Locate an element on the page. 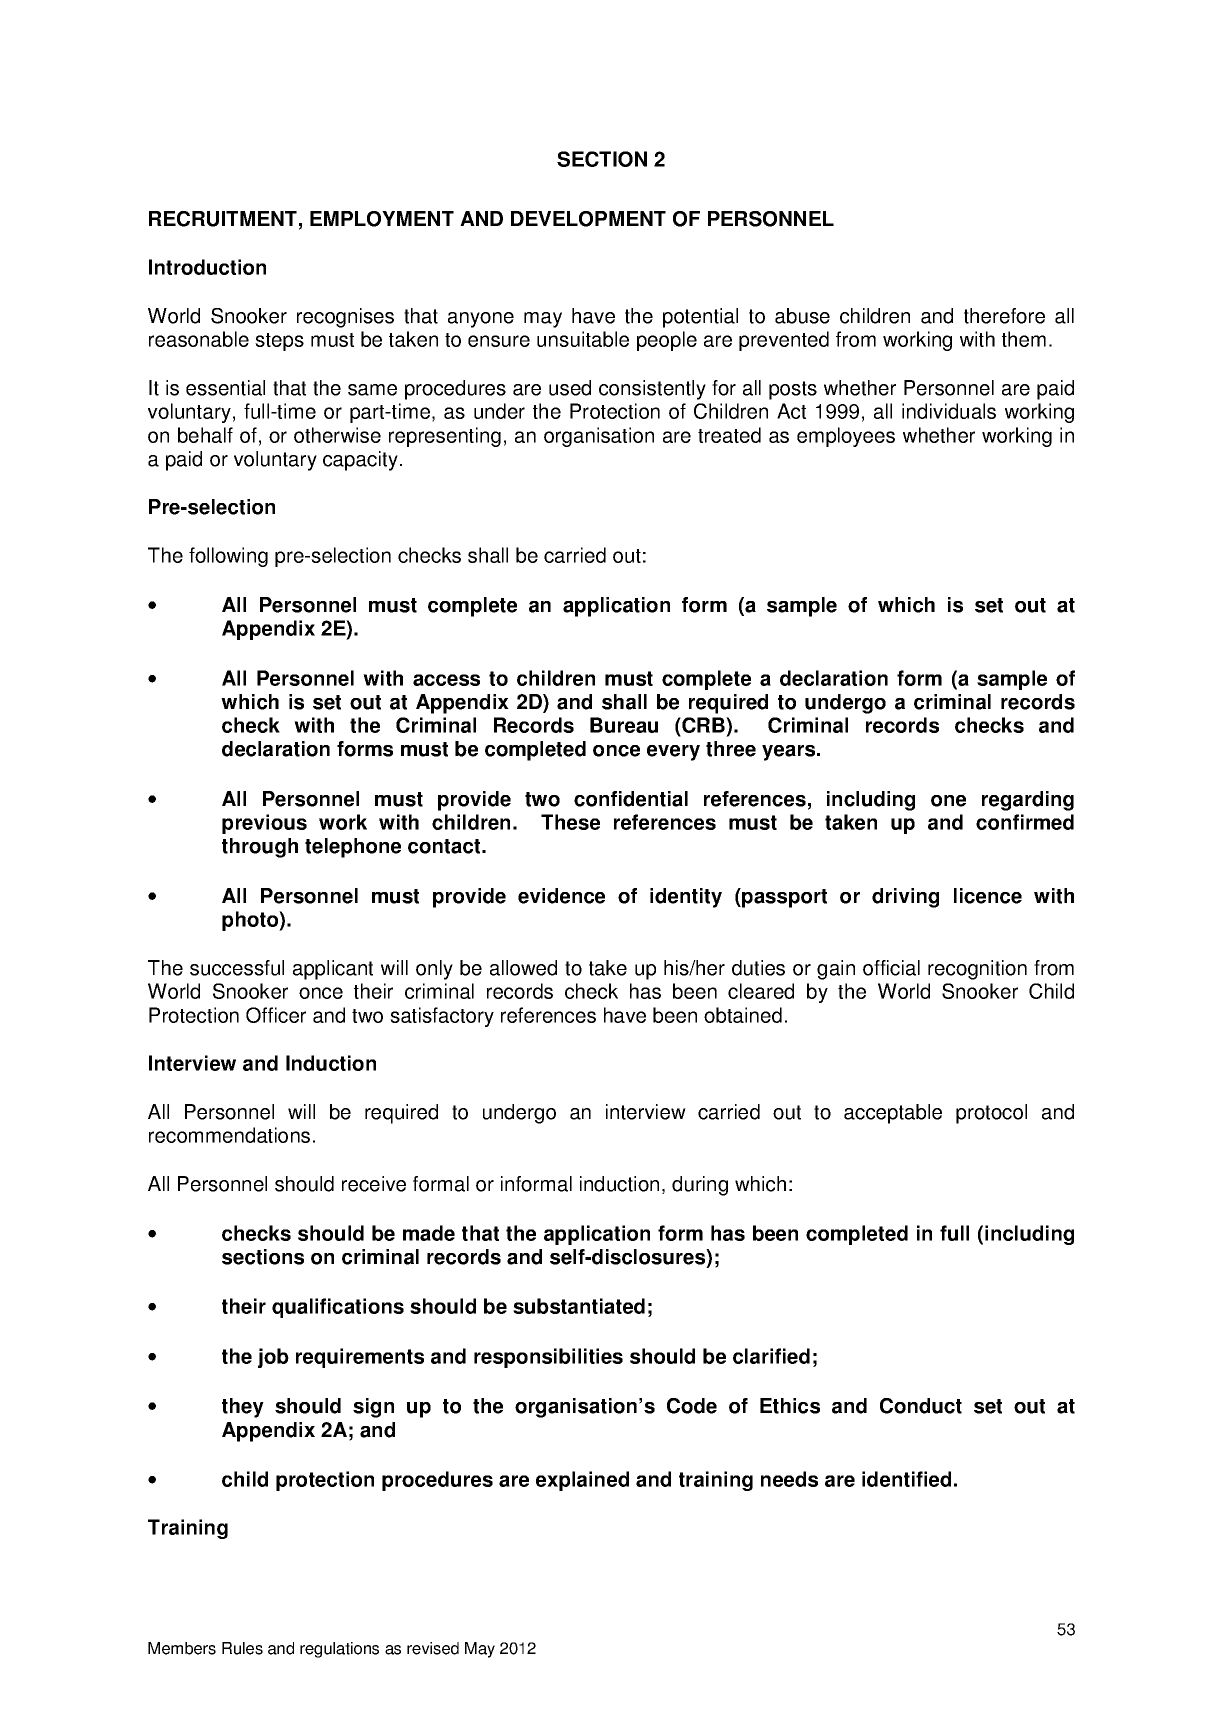 The width and height of the page is (1223, 1731). explained is located at coordinates (582, 1481).
